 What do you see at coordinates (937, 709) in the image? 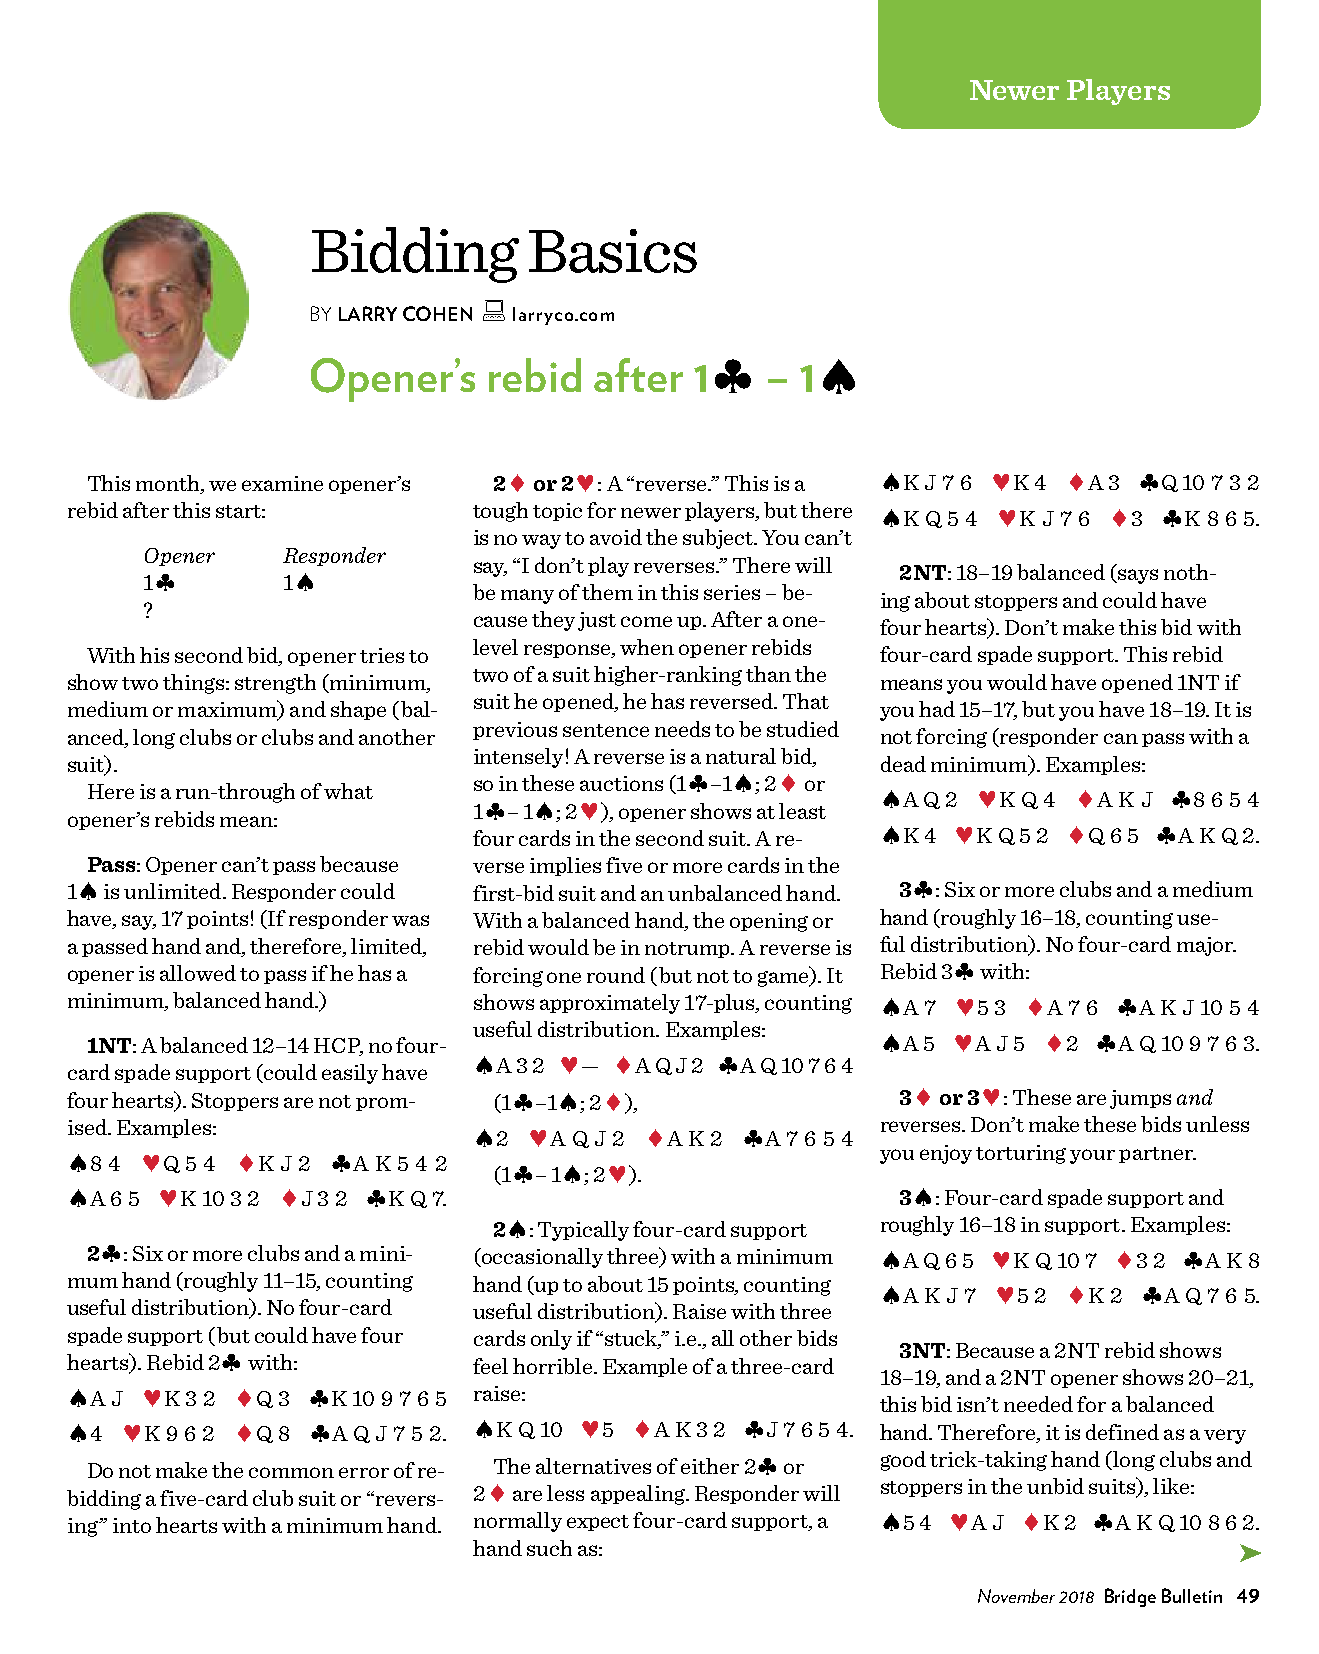
I see `had` at bounding box center [937, 709].
